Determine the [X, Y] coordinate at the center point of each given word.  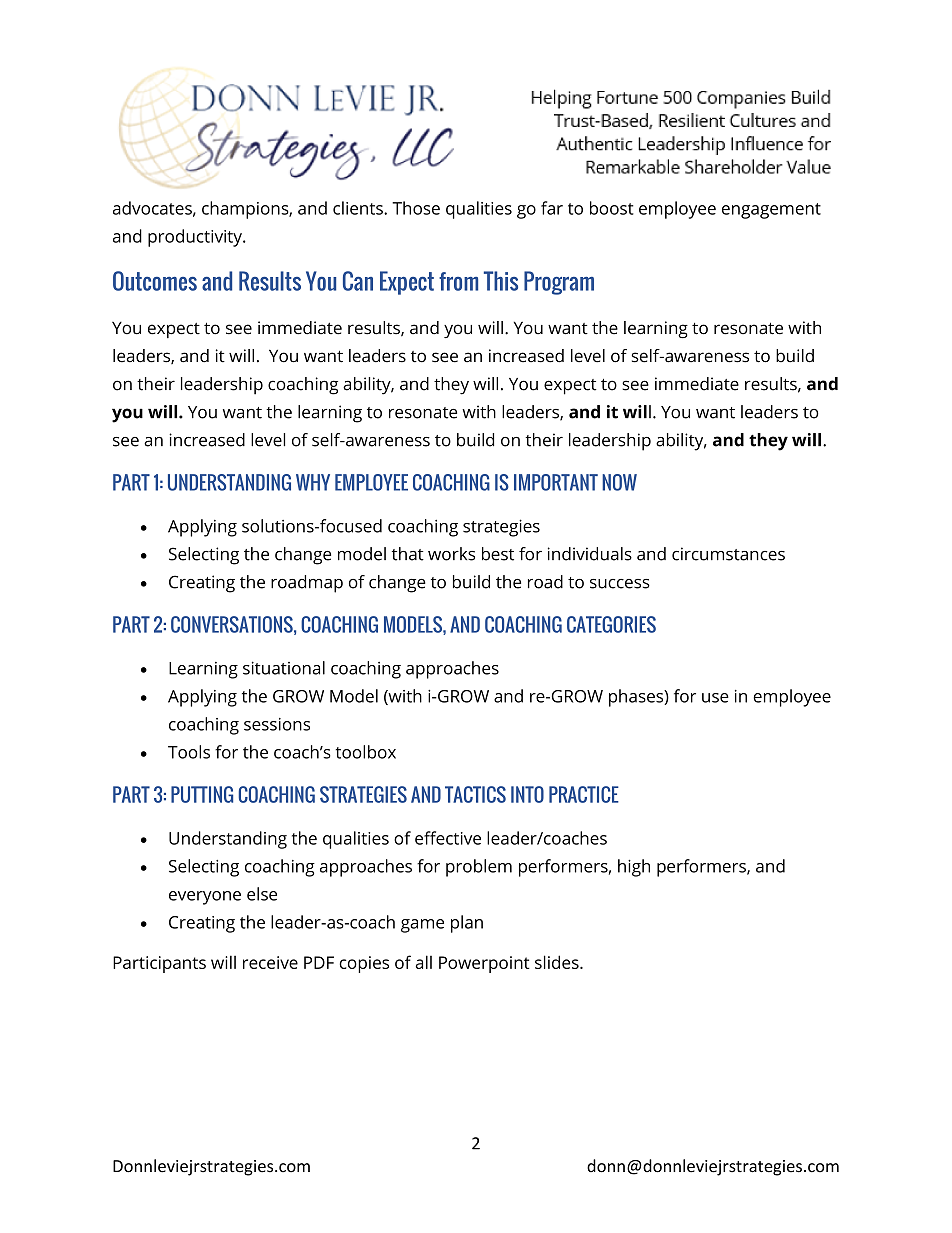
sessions [277, 724]
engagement [771, 211]
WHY [313, 482]
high [634, 868]
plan [467, 924]
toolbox [366, 752]
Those [416, 208]
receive [270, 962]
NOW [619, 482]
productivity [196, 238]
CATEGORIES [611, 624]
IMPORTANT [556, 482]
